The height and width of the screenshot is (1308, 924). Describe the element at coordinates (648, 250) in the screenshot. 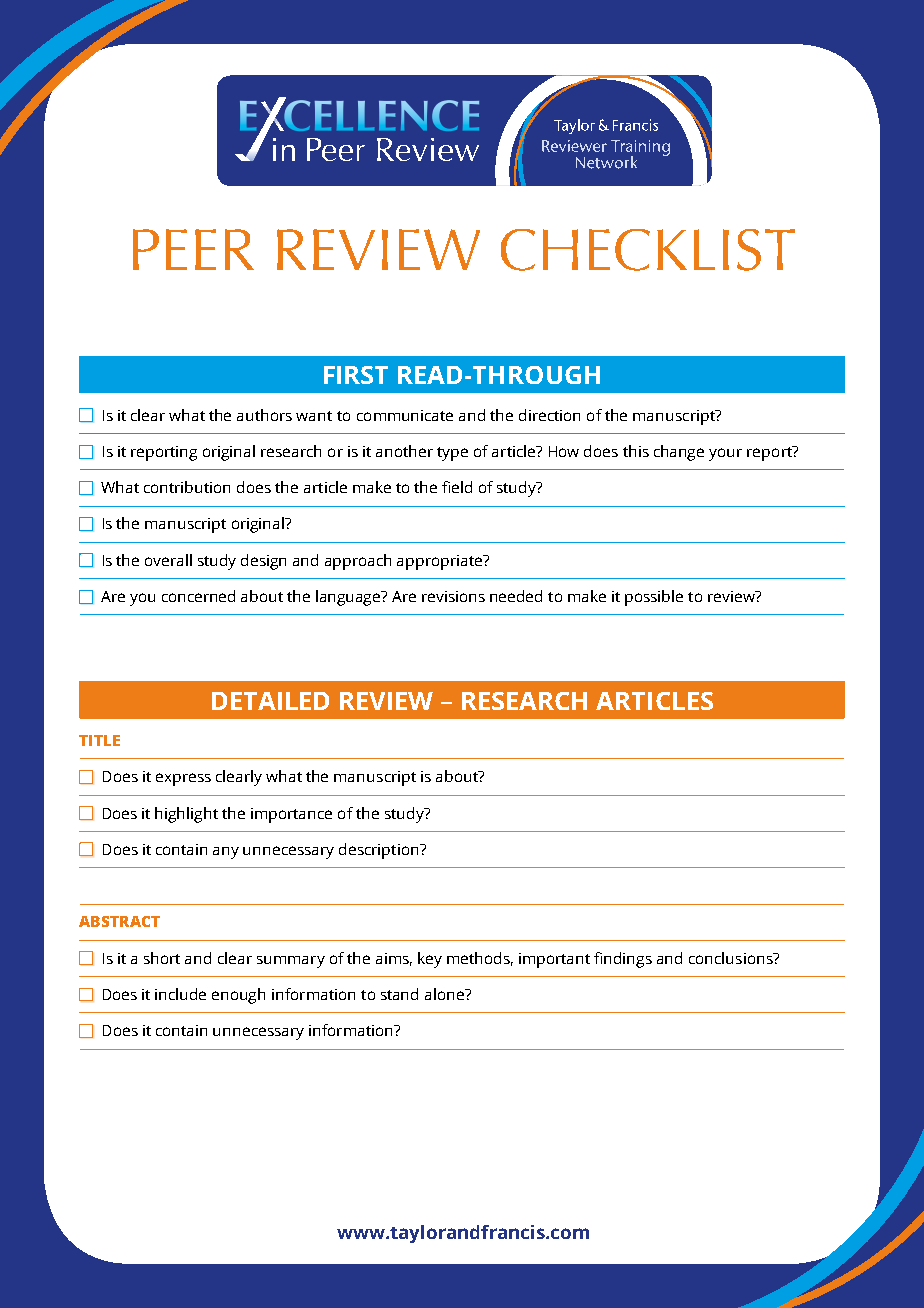

I see `CHECKLIST` at that location.
